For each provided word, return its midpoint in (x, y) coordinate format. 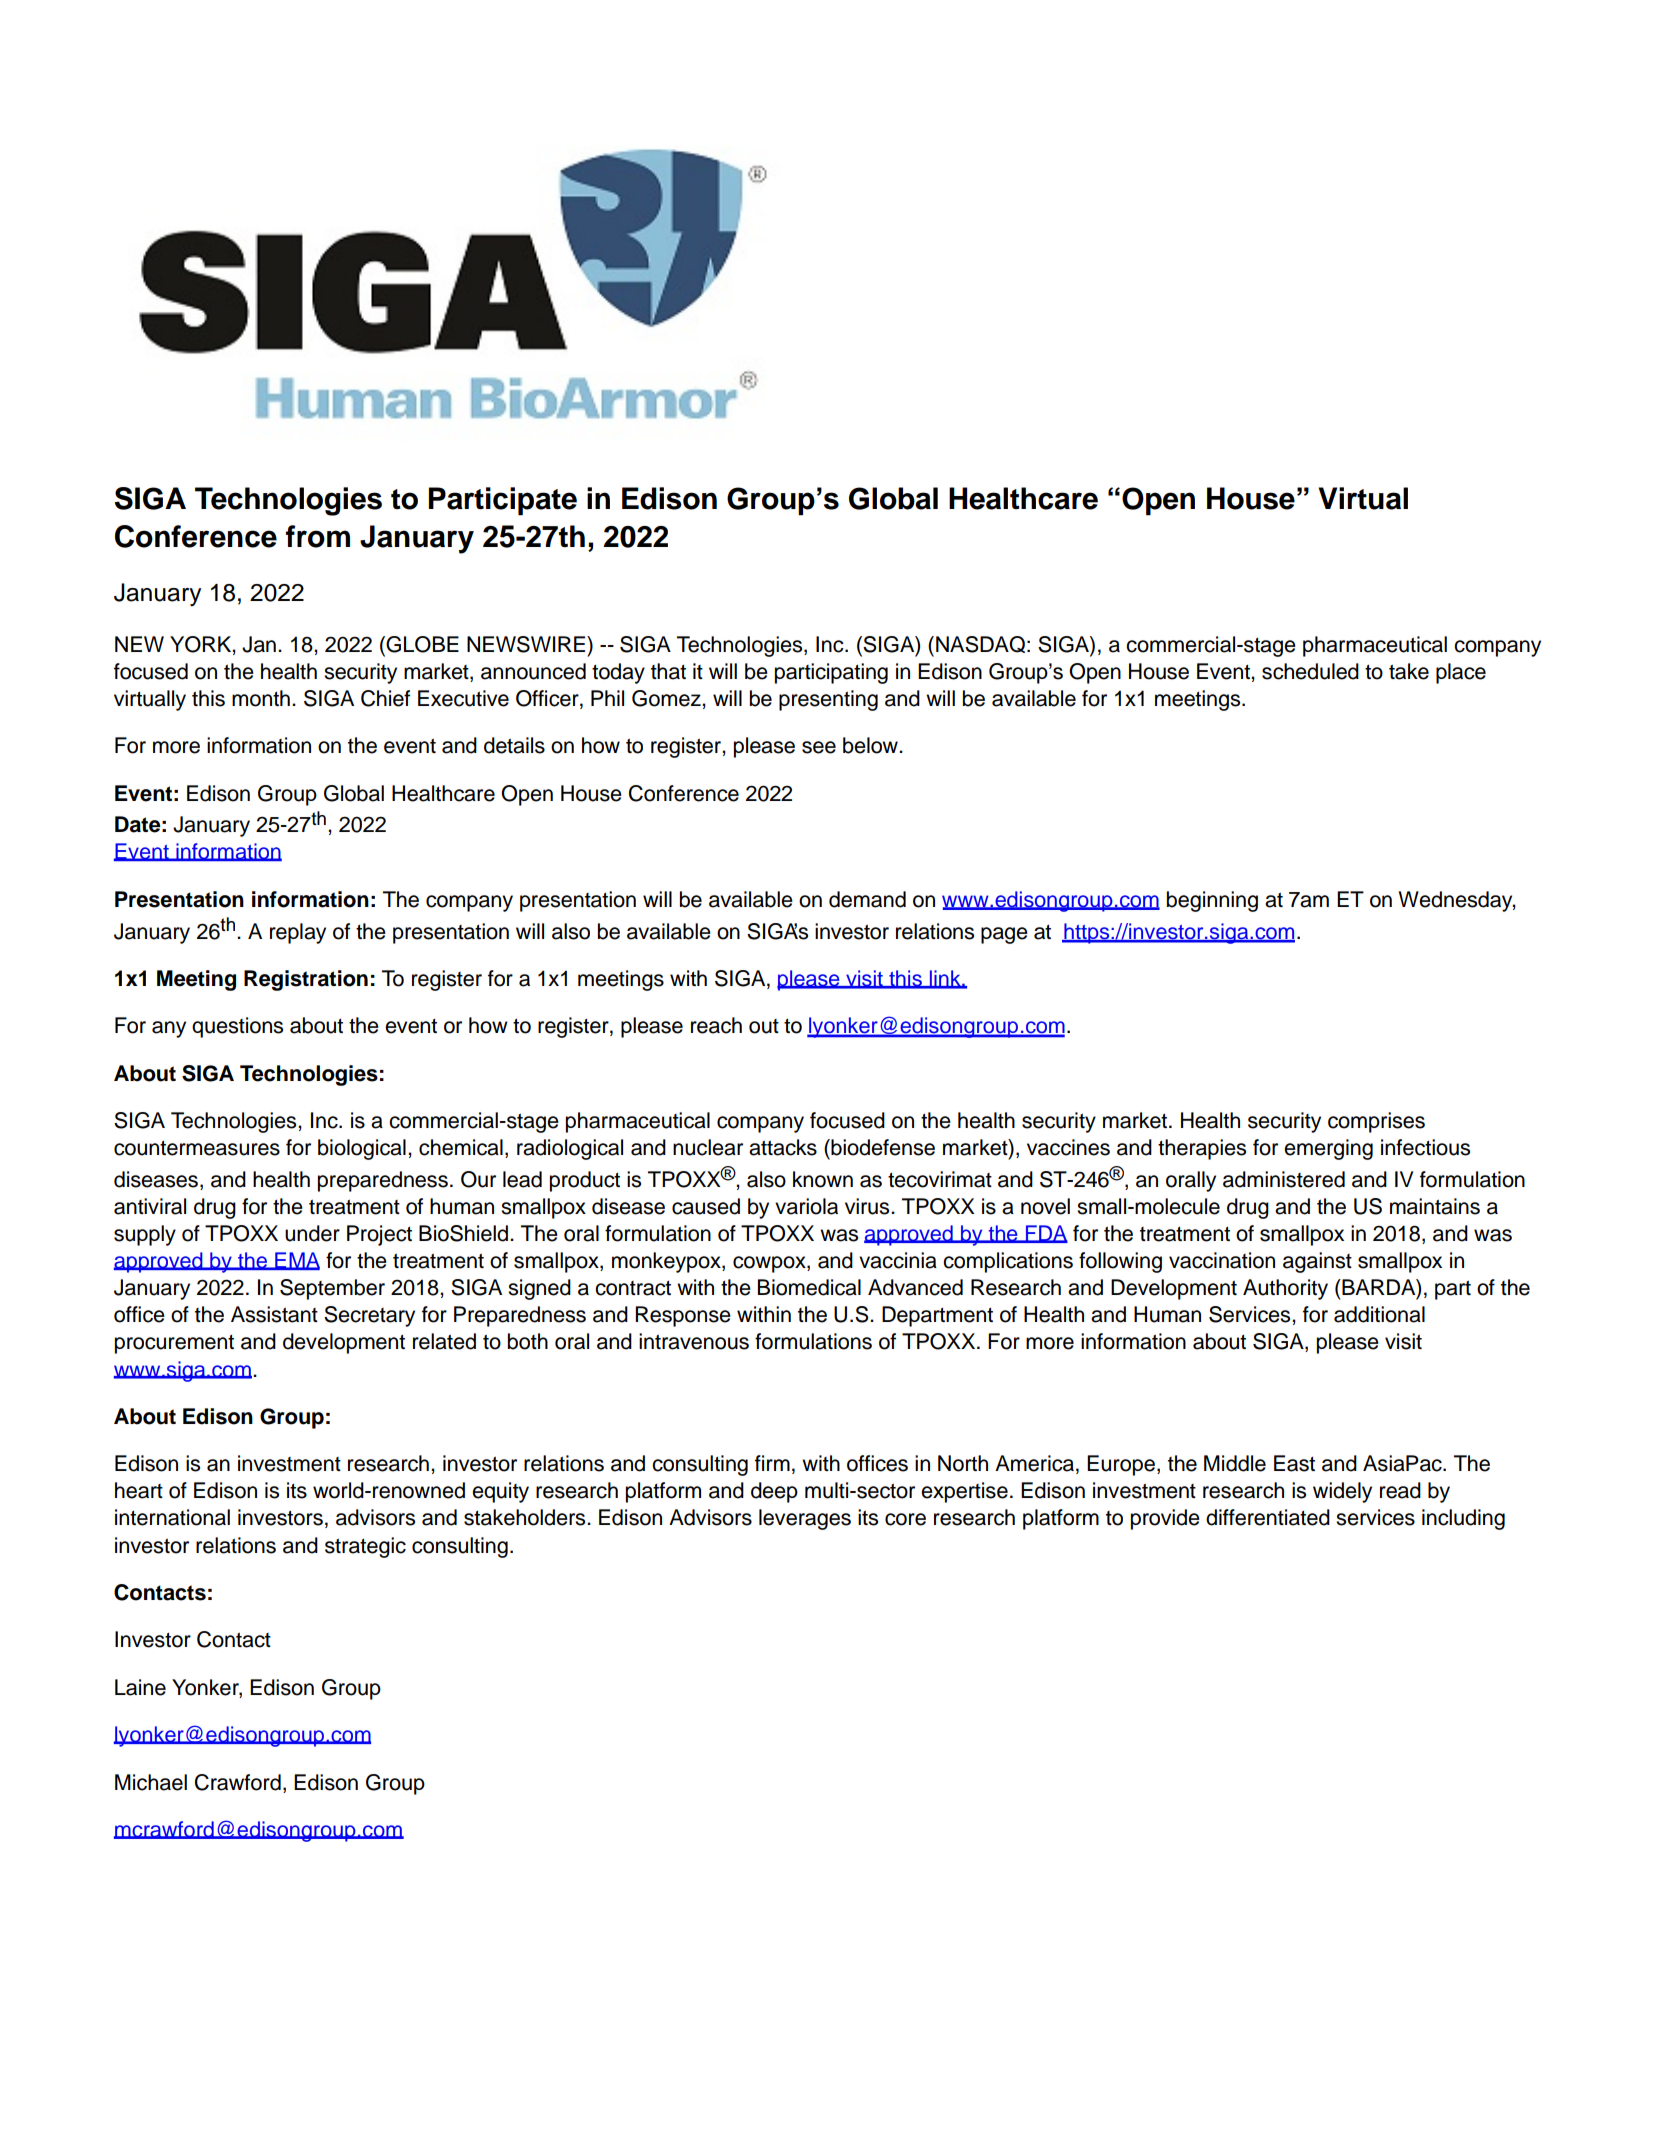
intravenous (694, 1341)
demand (867, 899)
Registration (306, 980)
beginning (1212, 901)
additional (1379, 1314)
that (668, 671)
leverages (805, 1519)
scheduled (1310, 671)
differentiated (1268, 1517)
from (318, 536)
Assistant (274, 1314)
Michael (151, 1782)
